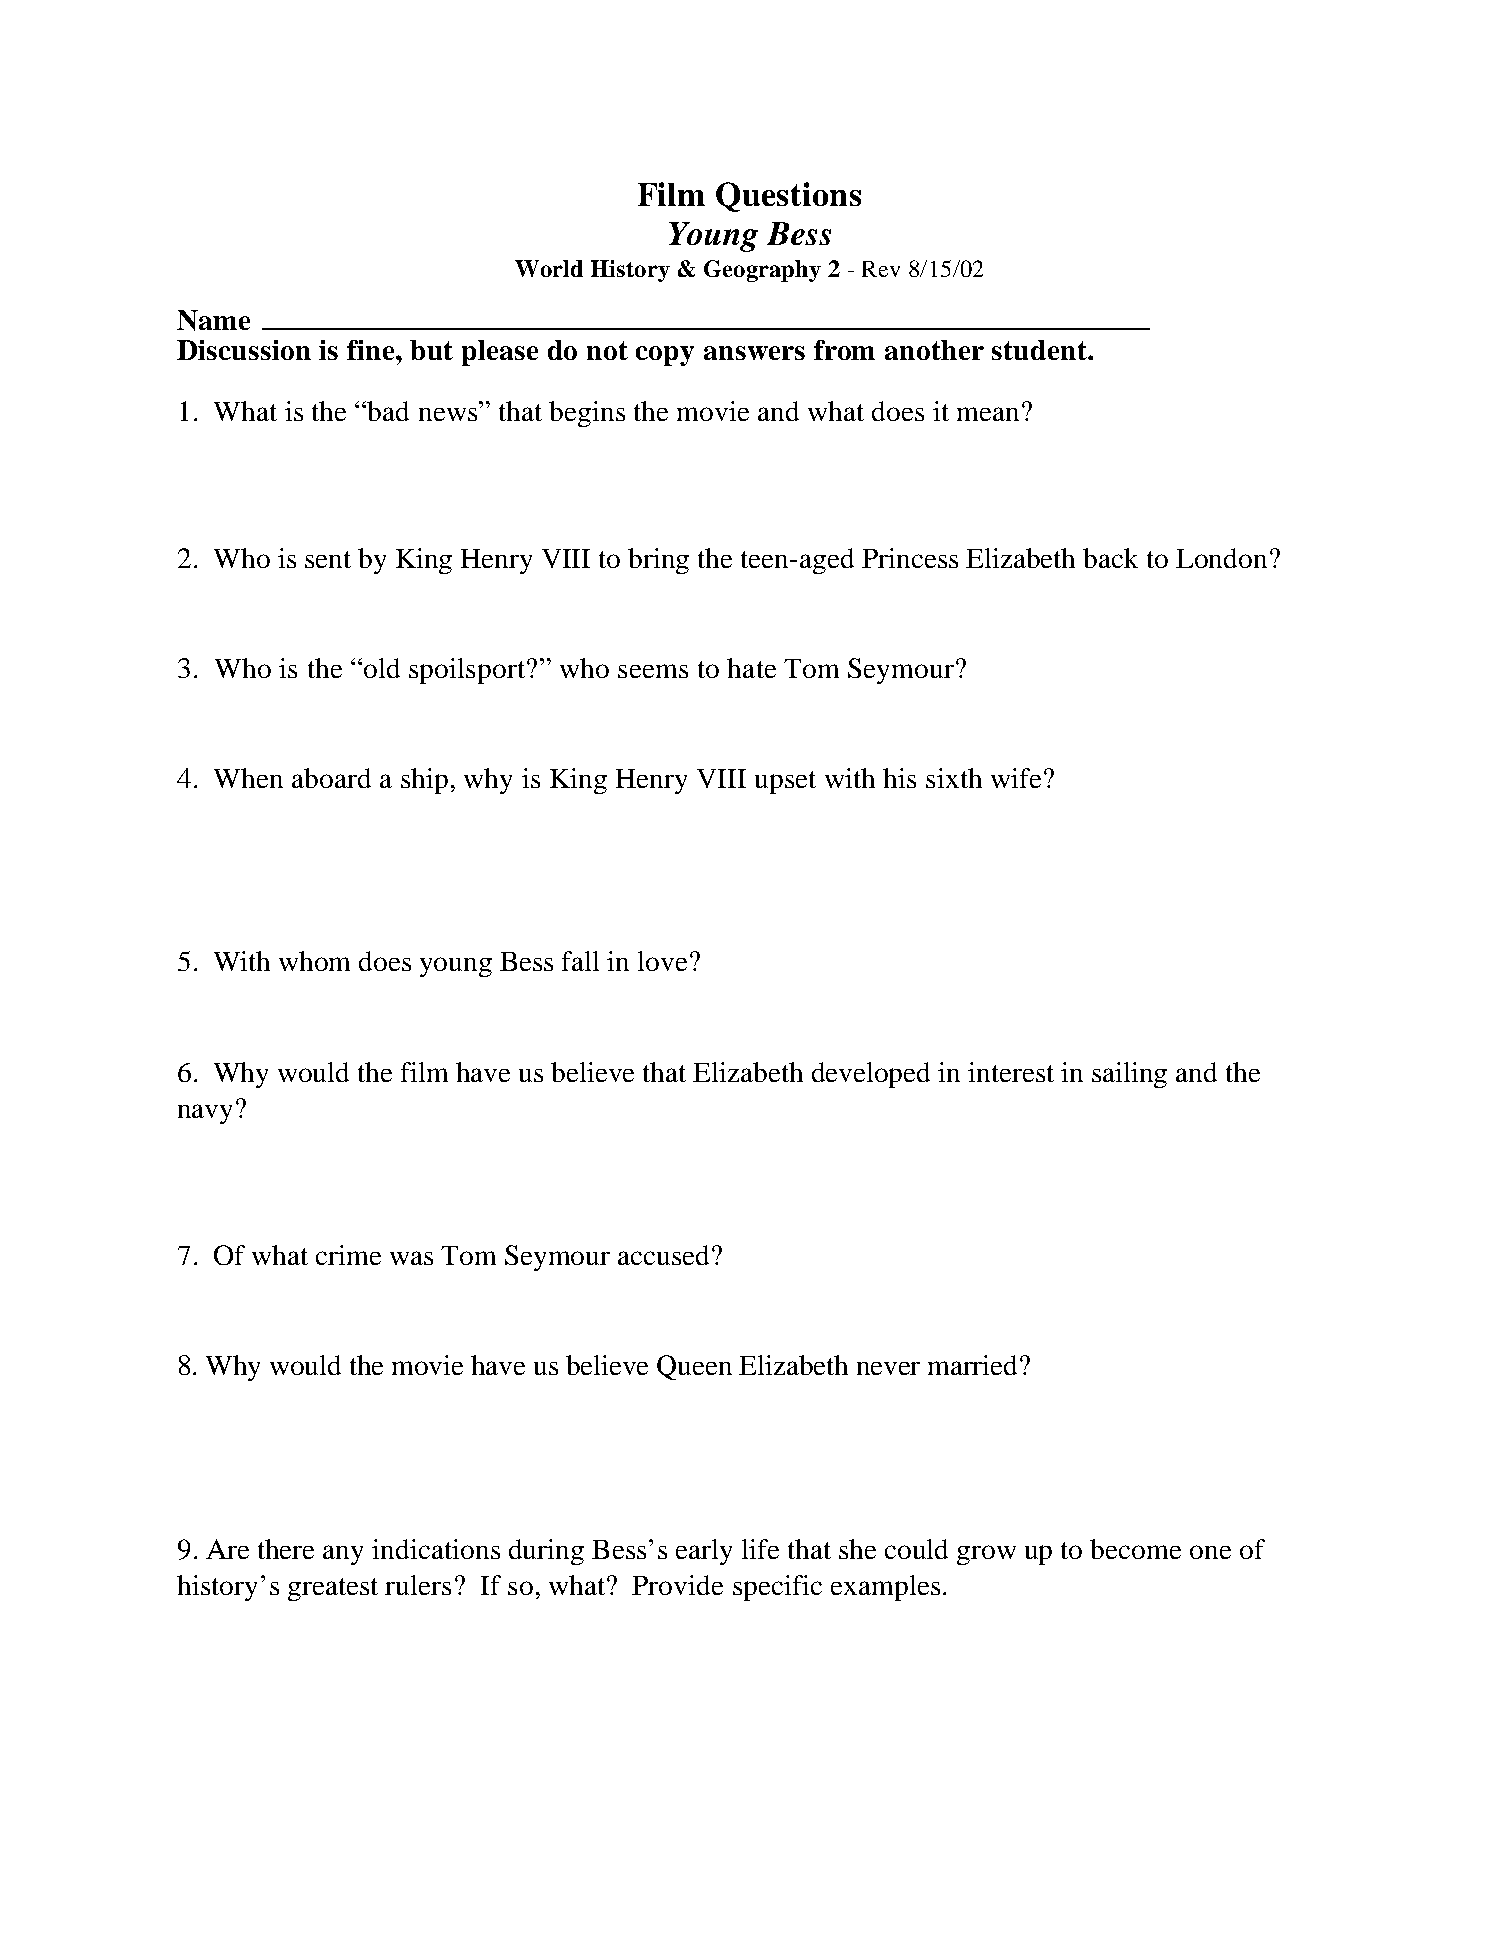  I want to click on Name, so click(213, 320).
